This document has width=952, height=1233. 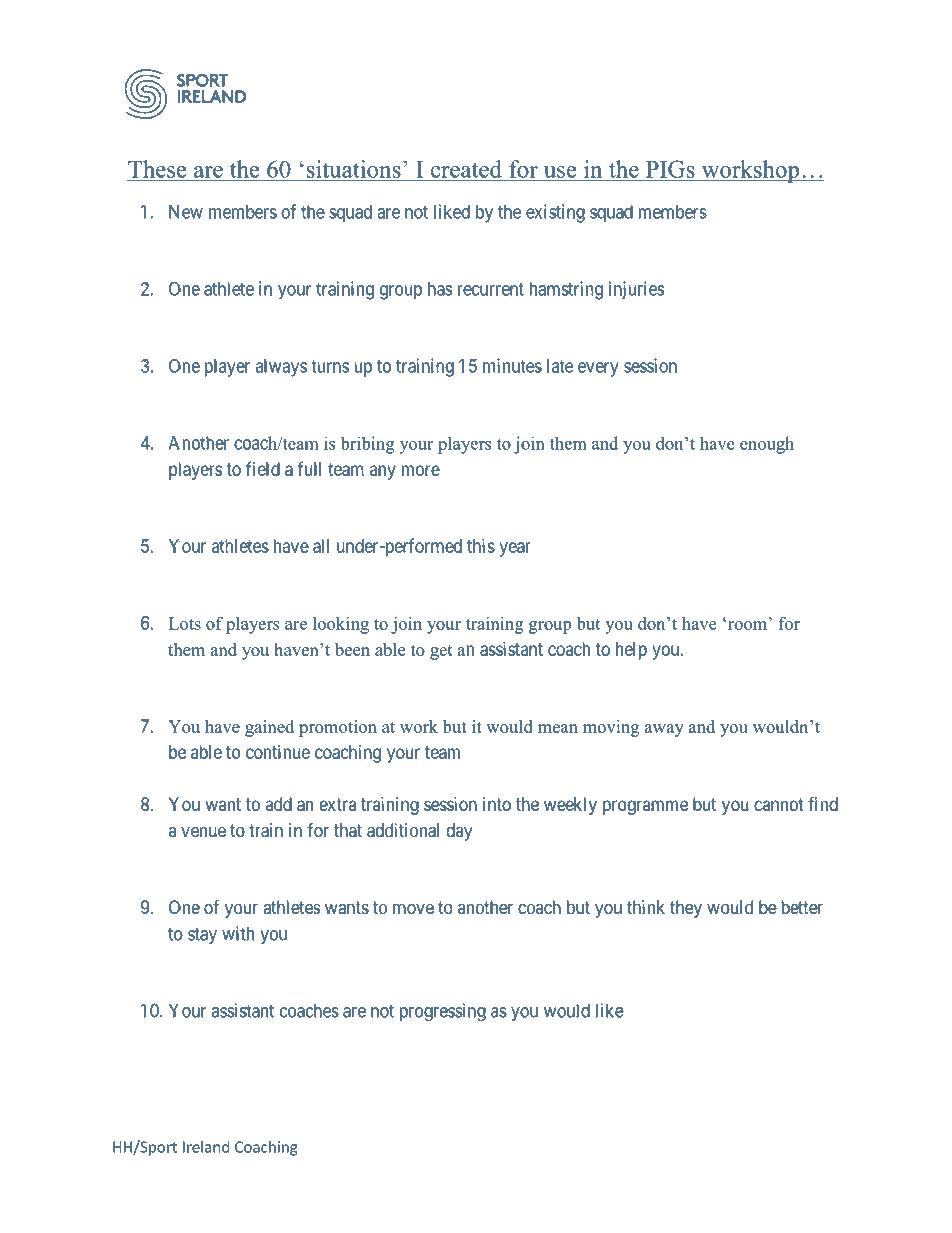 What do you see at coordinates (186, 212) in the document?
I see `New` at bounding box center [186, 212].
